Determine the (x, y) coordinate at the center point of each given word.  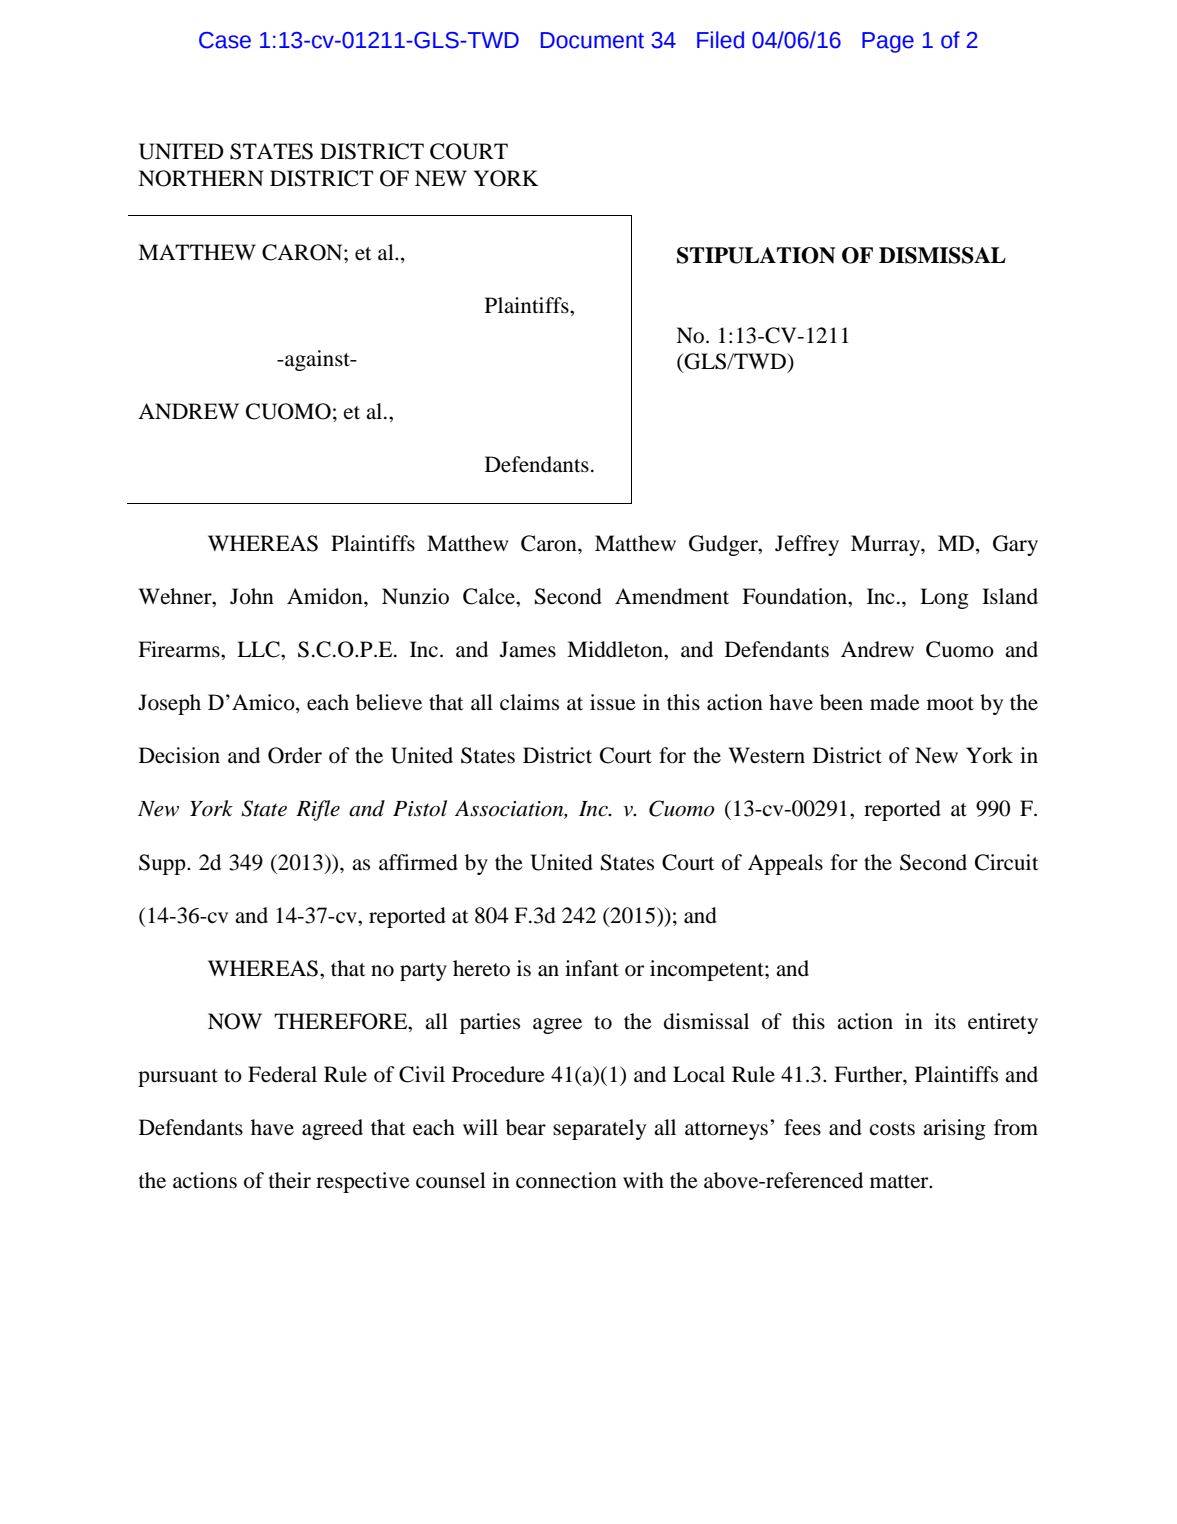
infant (592, 968)
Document (592, 40)
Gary (1015, 545)
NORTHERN (201, 178)
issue (613, 702)
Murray (886, 545)
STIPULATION (756, 255)
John (252, 596)
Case (225, 40)
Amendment (672, 596)
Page (888, 42)
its (945, 1021)
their (290, 1180)
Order (295, 755)
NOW (235, 1021)
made (895, 702)
